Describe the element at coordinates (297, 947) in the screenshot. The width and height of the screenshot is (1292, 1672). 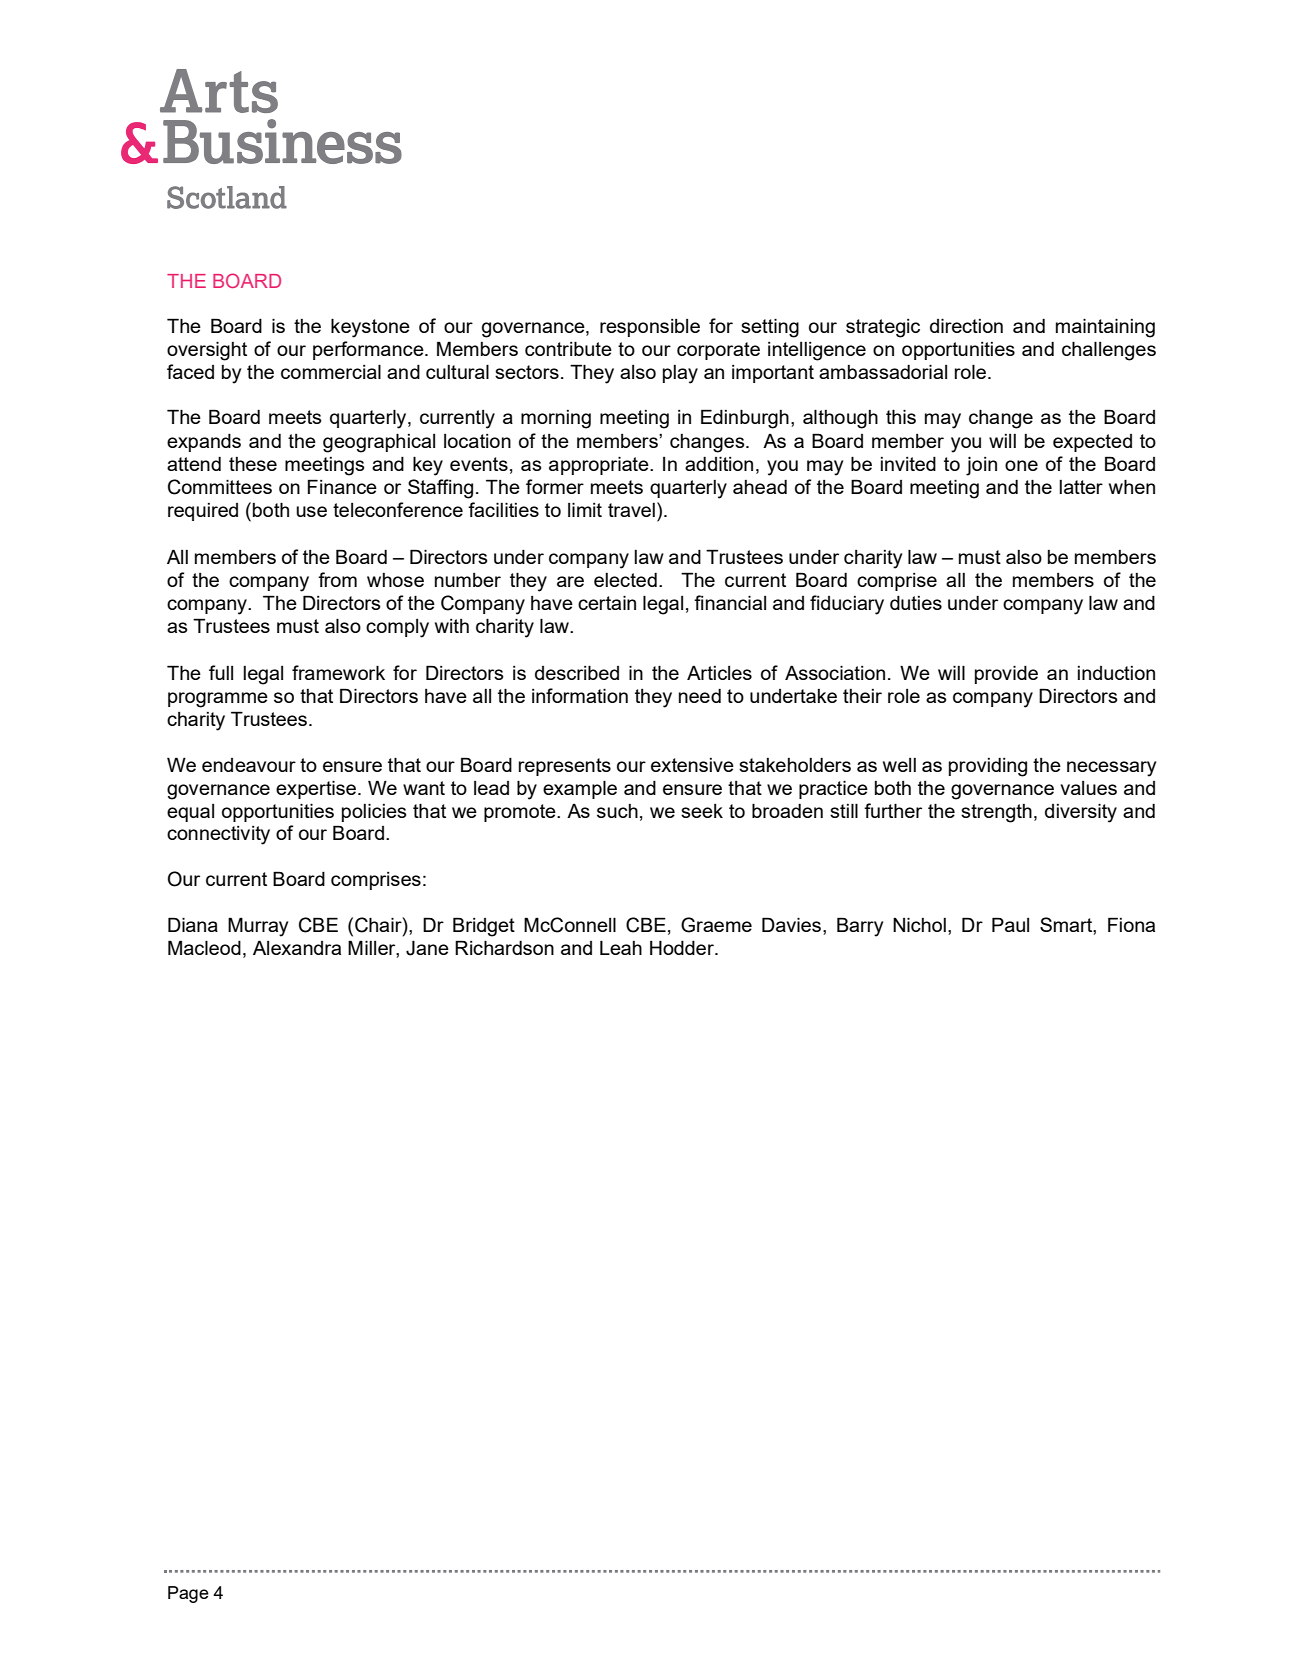
I see `Alexandra` at that location.
